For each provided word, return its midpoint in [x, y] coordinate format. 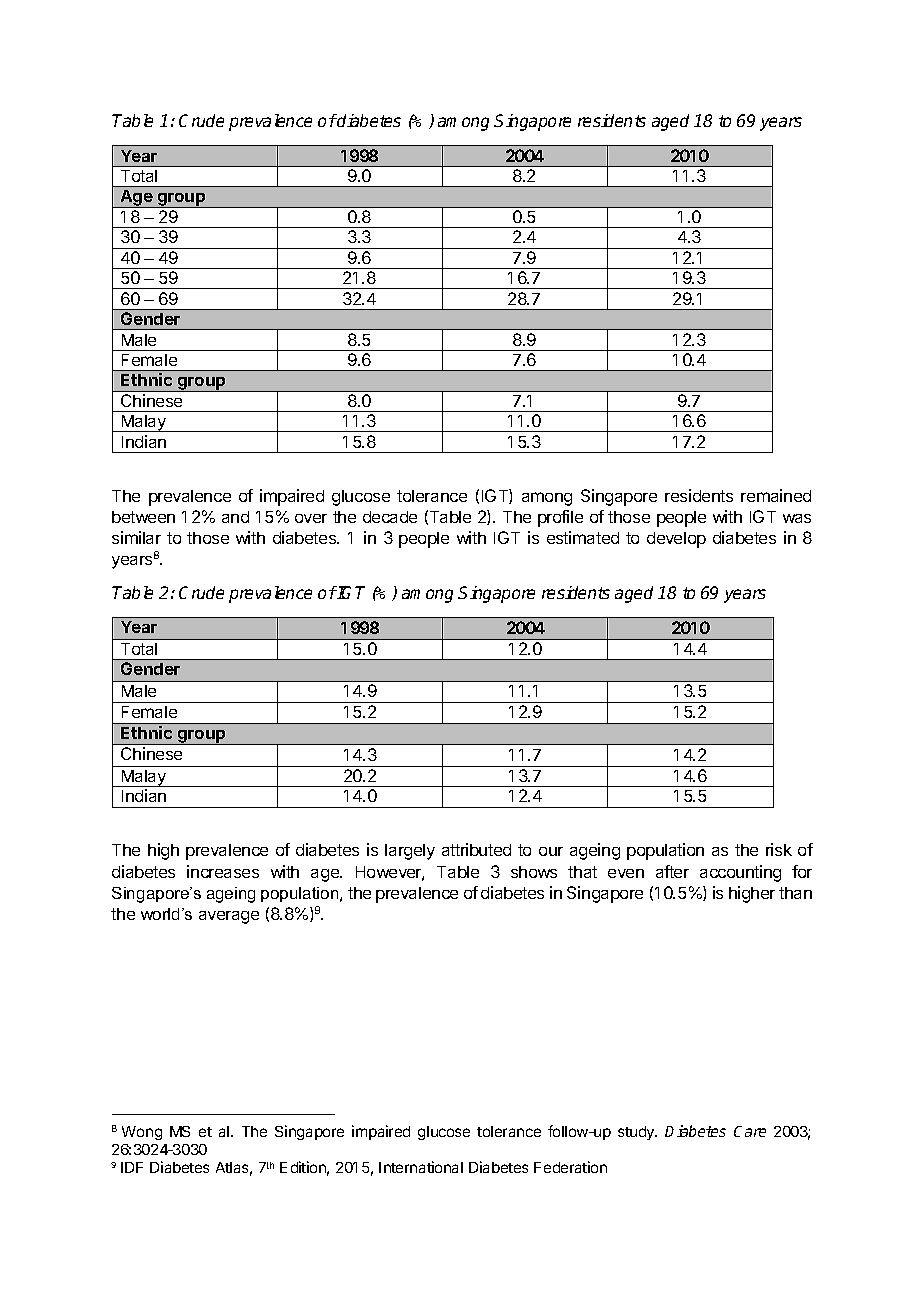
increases [223, 871]
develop [676, 540]
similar [136, 537]
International [421, 1167]
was [797, 518]
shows [534, 872]
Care [750, 1131]
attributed [476, 849]
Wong [142, 1133]
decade [390, 517]
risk [779, 849]
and [235, 517]
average [229, 917]
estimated [583, 537]
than [795, 893]
